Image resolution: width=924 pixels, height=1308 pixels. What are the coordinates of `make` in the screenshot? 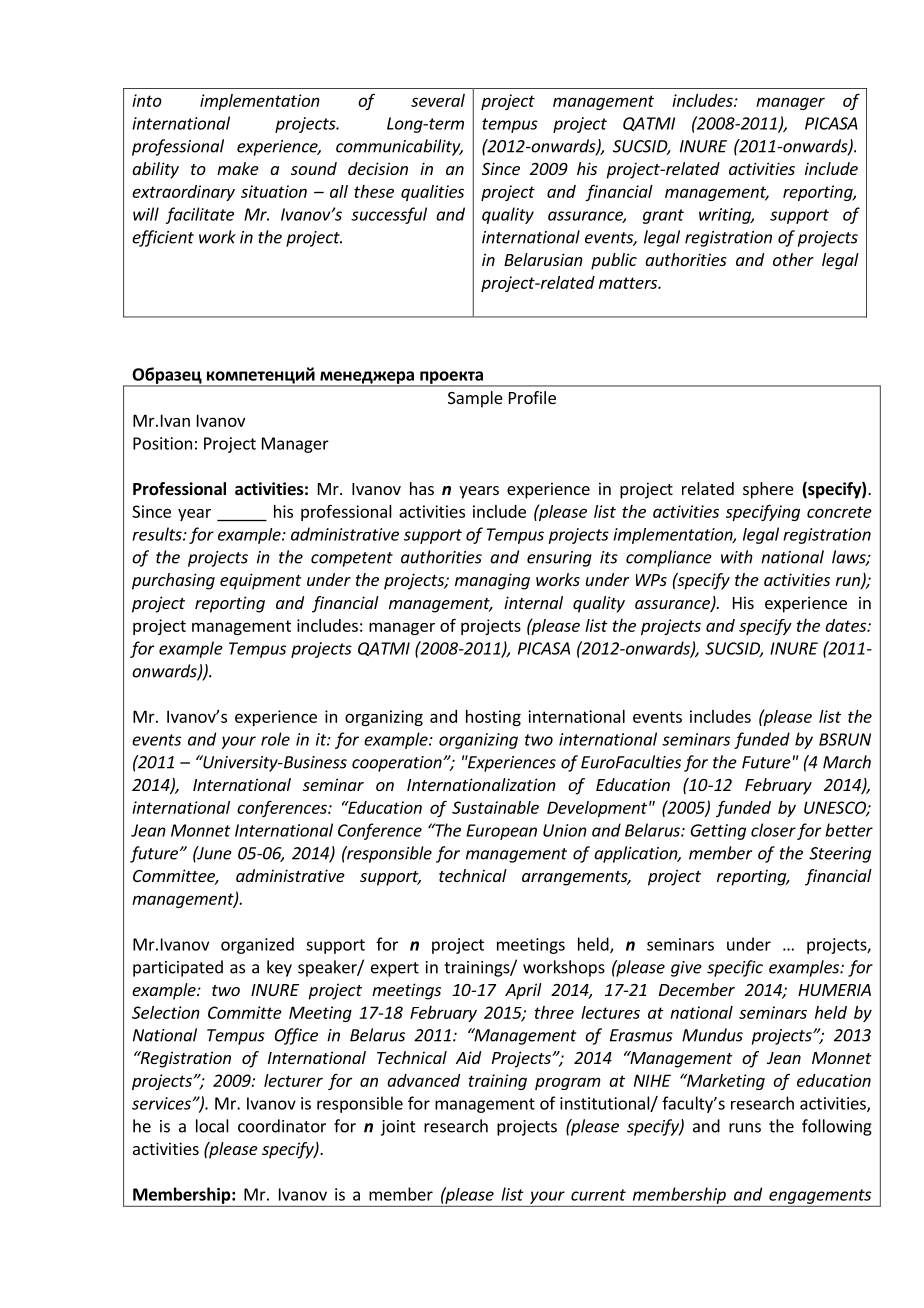 It's located at (238, 168).
